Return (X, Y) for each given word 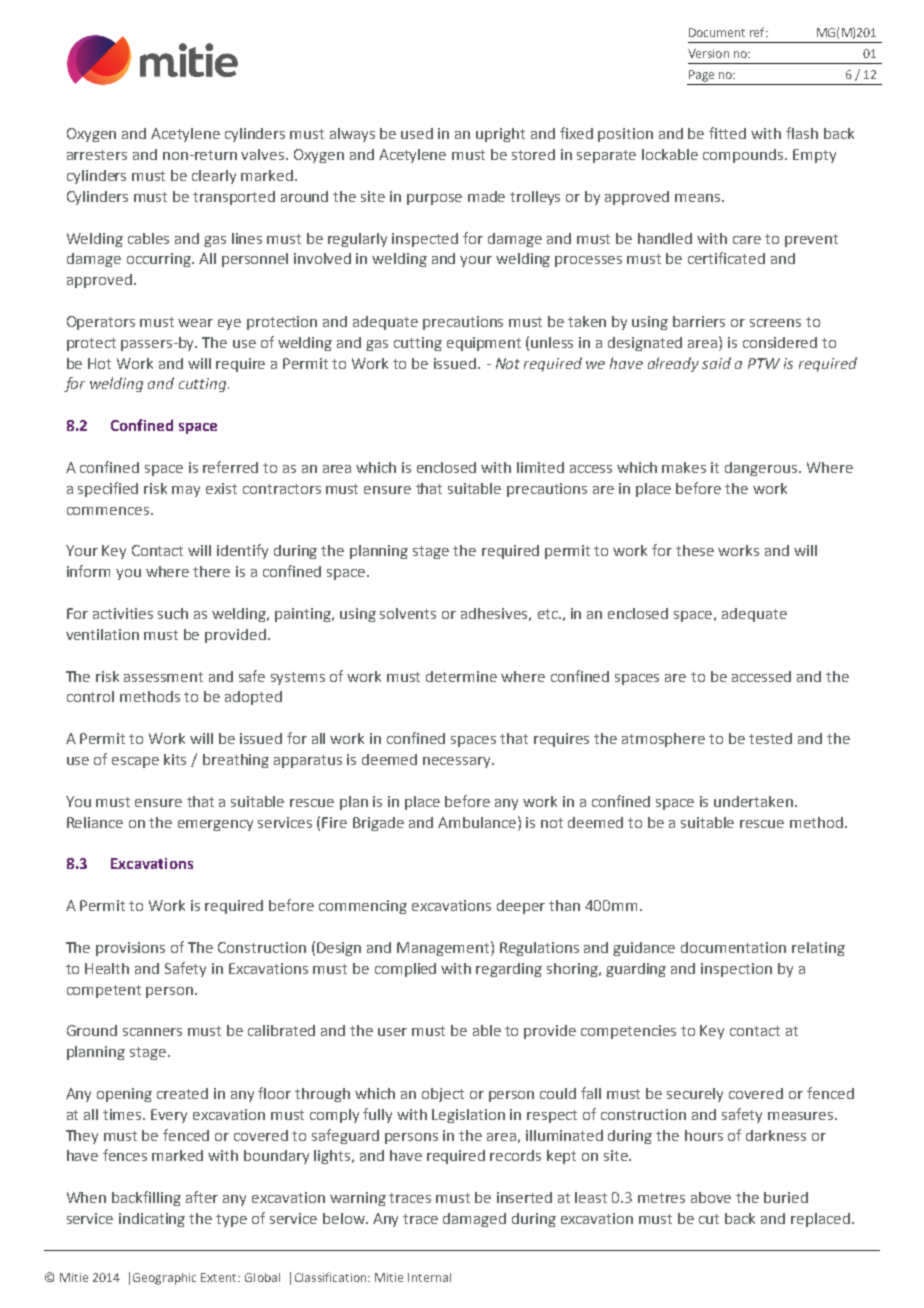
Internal (429, 1277)
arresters (97, 155)
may (186, 491)
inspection (736, 970)
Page (701, 76)
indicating (152, 1220)
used (417, 133)
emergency (215, 825)
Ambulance (478, 822)
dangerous (762, 469)
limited (540, 467)
